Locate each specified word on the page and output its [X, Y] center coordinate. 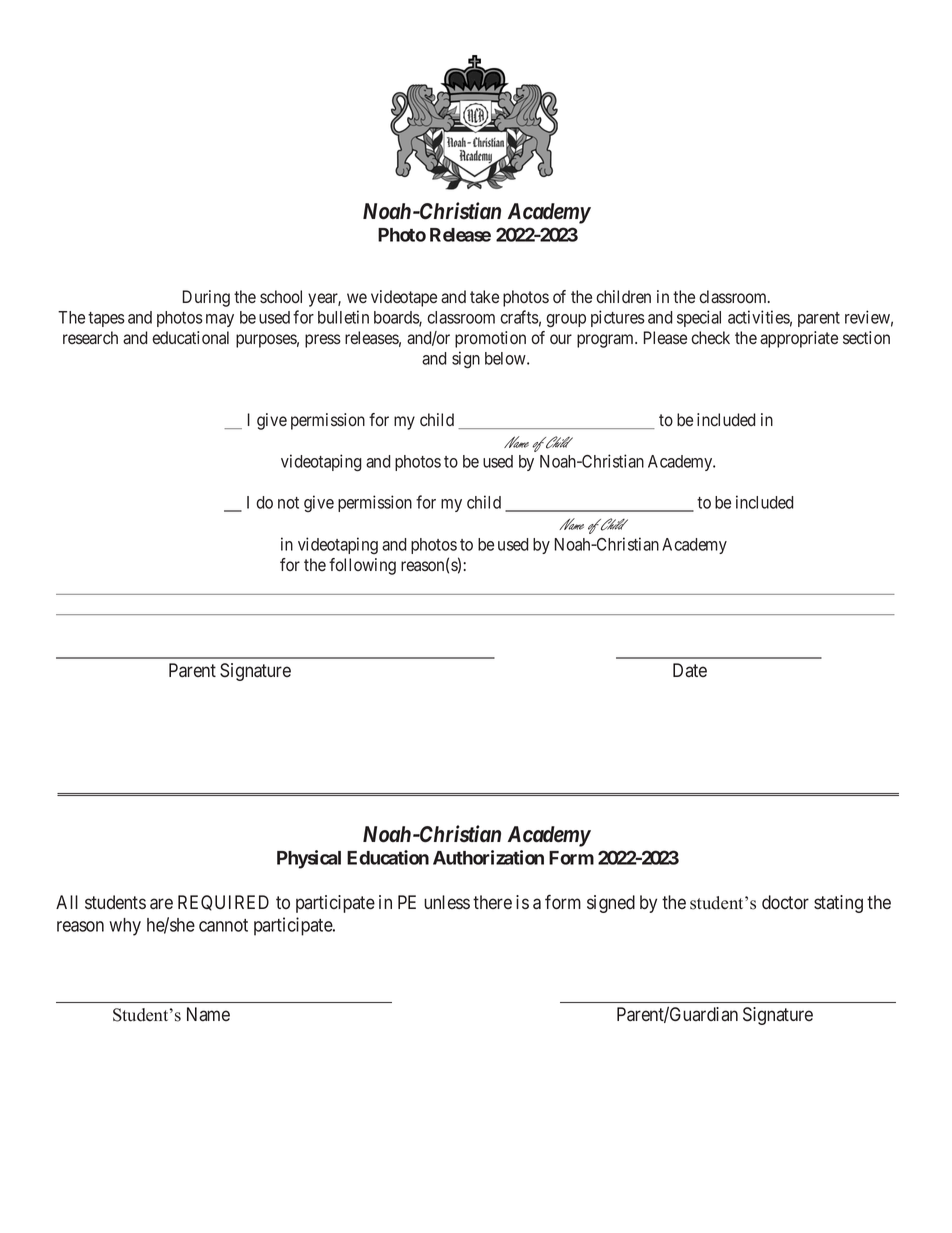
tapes [106, 319]
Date [690, 670]
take [484, 297]
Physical [309, 859]
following [362, 566]
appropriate [799, 339]
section [866, 338]
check [710, 338]
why [125, 927]
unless [447, 902]
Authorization [488, 857]
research [90, 338]
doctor [785, 902]
